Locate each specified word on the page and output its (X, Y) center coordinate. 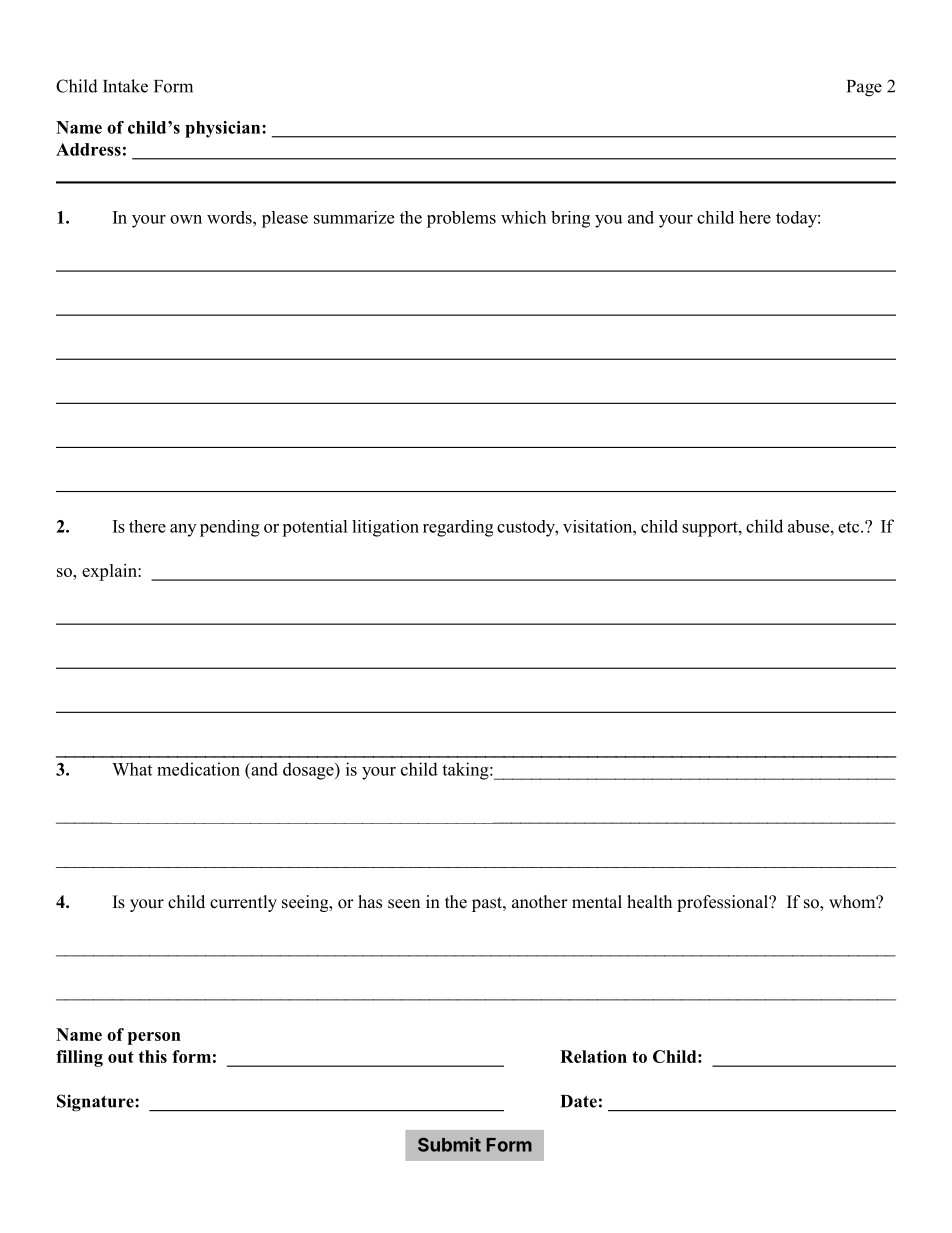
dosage (309, 771)
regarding (458, 528)
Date (579, 1101)
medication (198, 769)
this (153, 1056)
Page (864, 88)
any (183, 530)
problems (461, 219)
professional (723, 903)
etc (850, 527)
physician (224, 129)
